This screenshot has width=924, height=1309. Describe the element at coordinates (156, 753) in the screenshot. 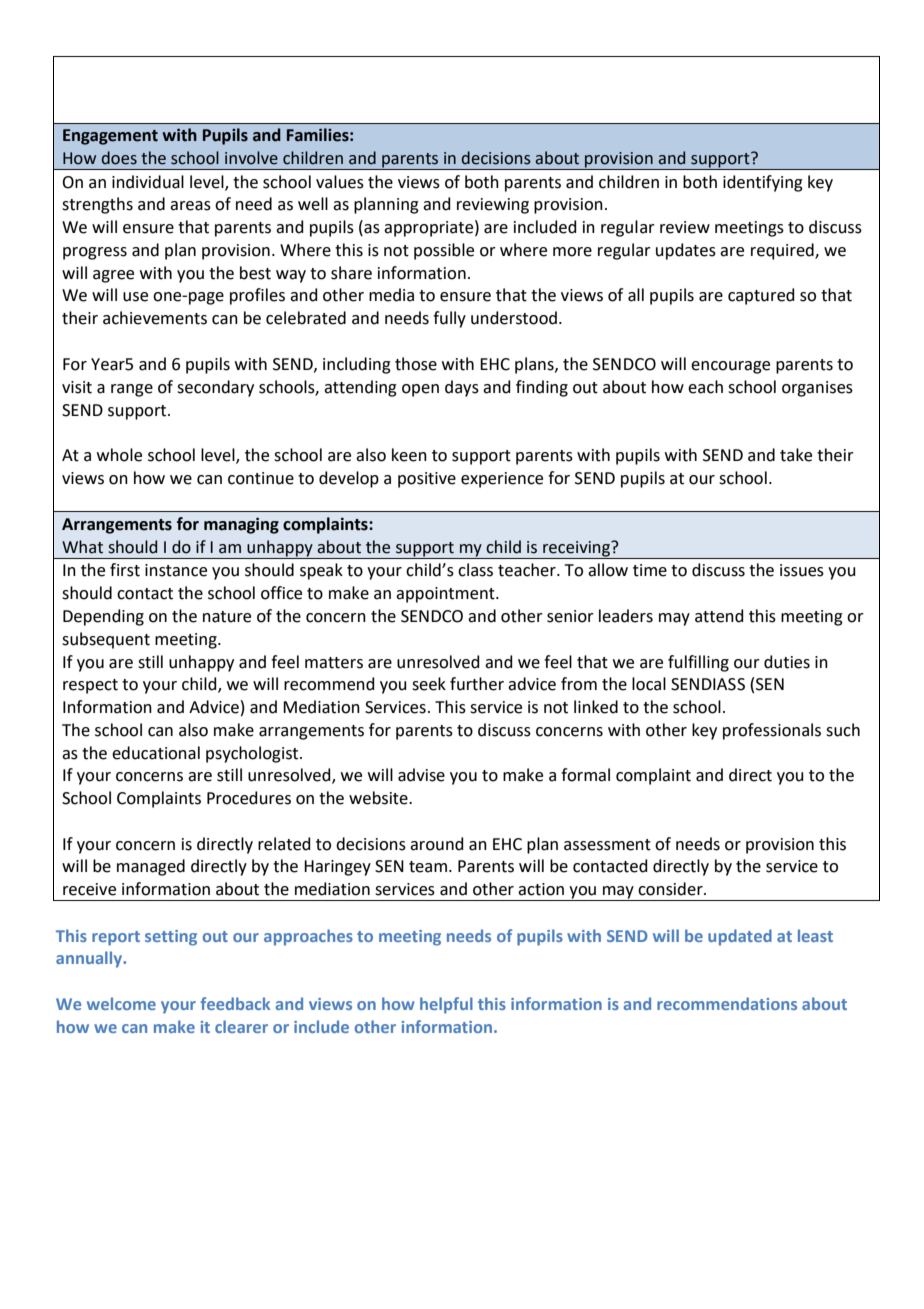

I see `educational` at that location.
